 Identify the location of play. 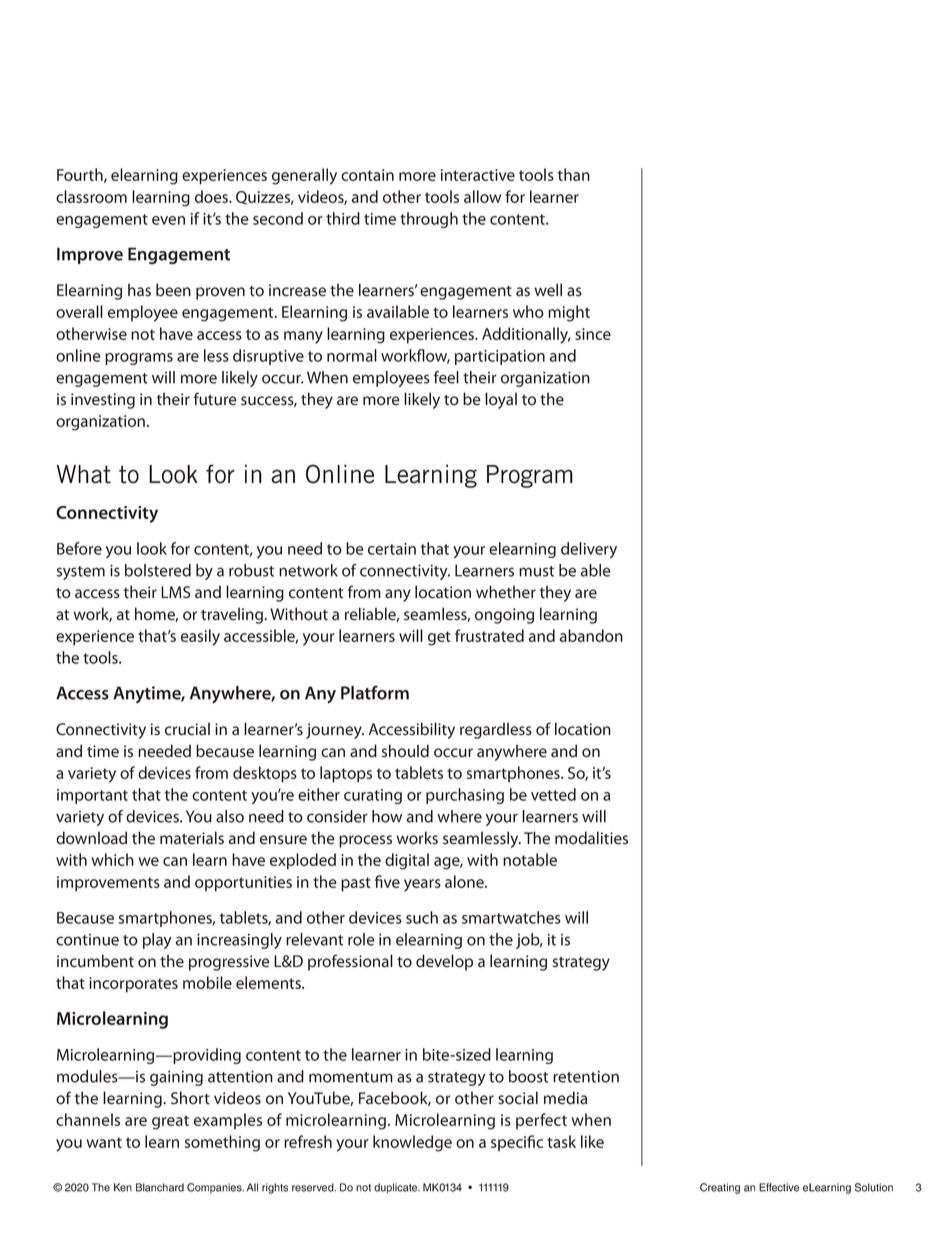
(157, 941).
